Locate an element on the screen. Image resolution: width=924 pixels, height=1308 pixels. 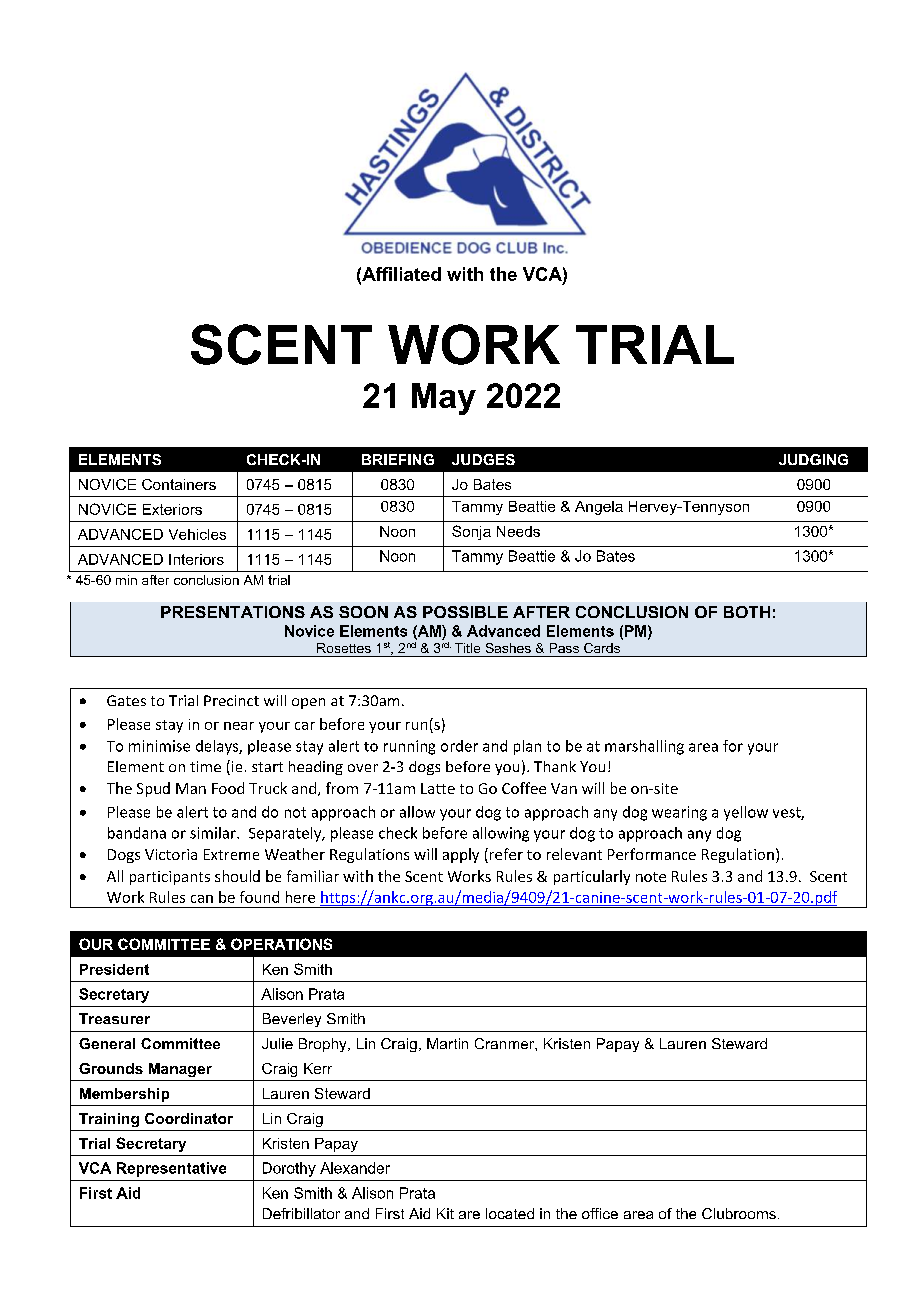
particularly is located at coordinates (592, 877).
